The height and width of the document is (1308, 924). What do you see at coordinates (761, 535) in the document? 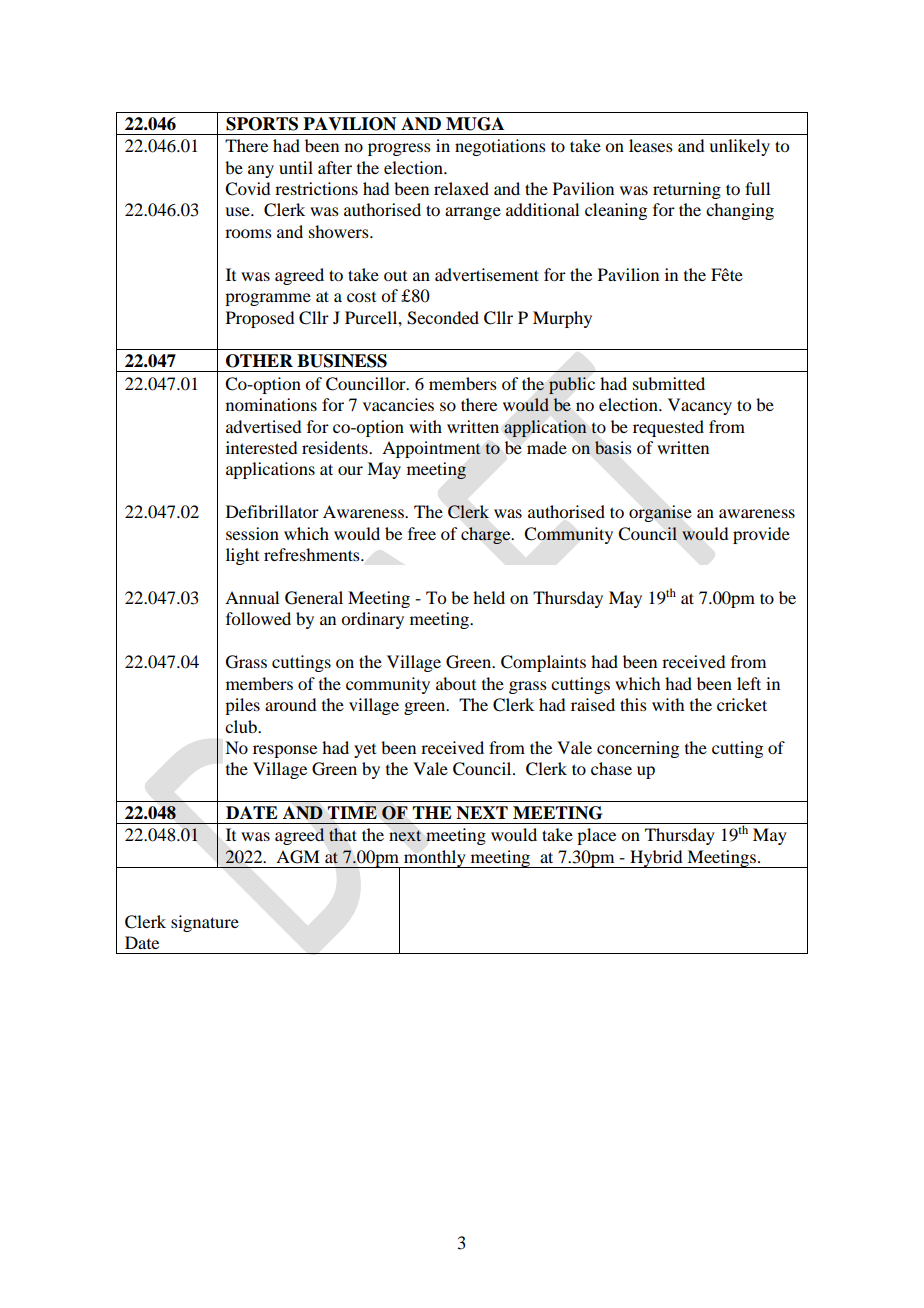
I see `provide` at bounding box center [761, 535].
